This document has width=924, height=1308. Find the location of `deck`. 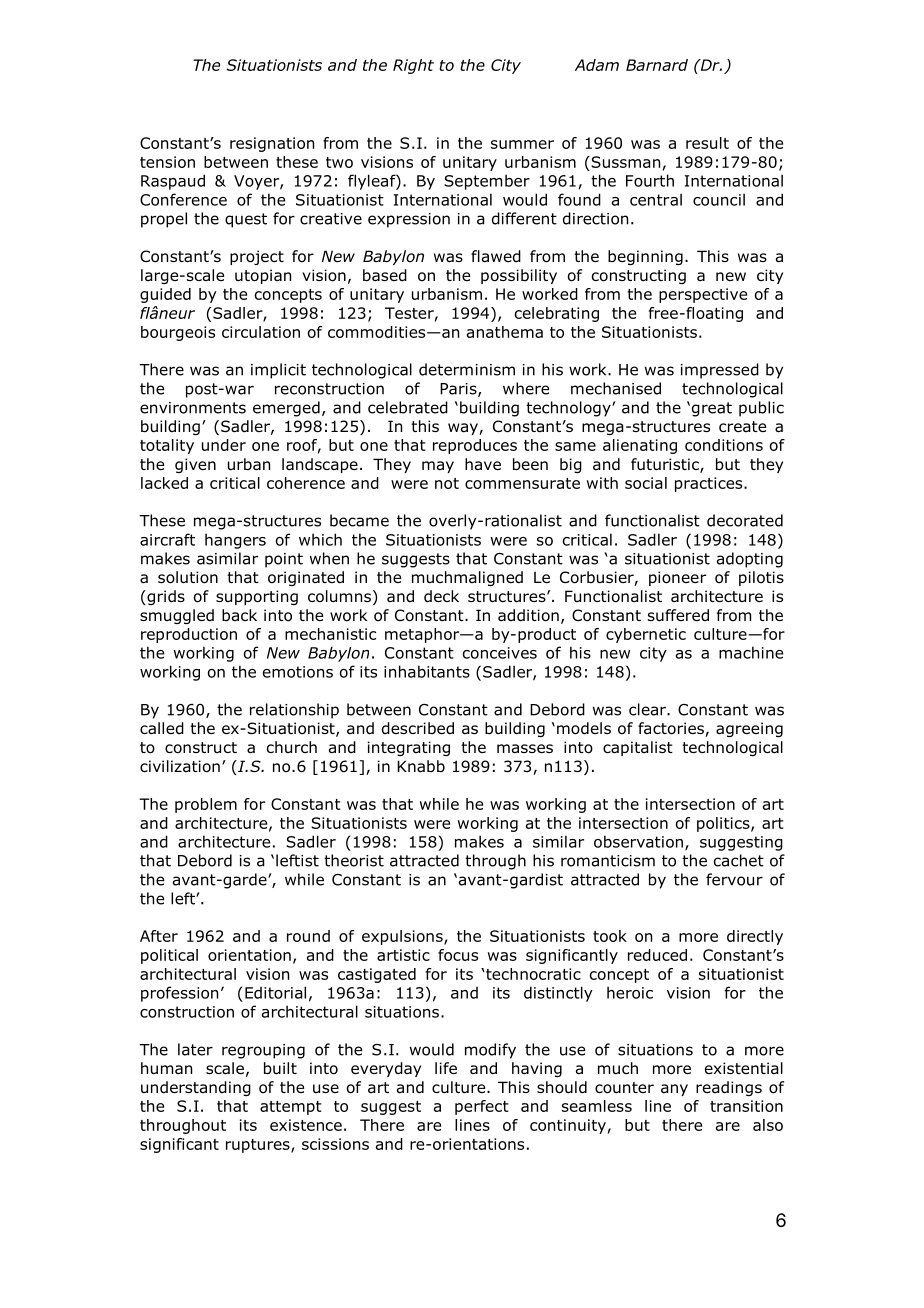

deck is located at coordinates (441, 596).
